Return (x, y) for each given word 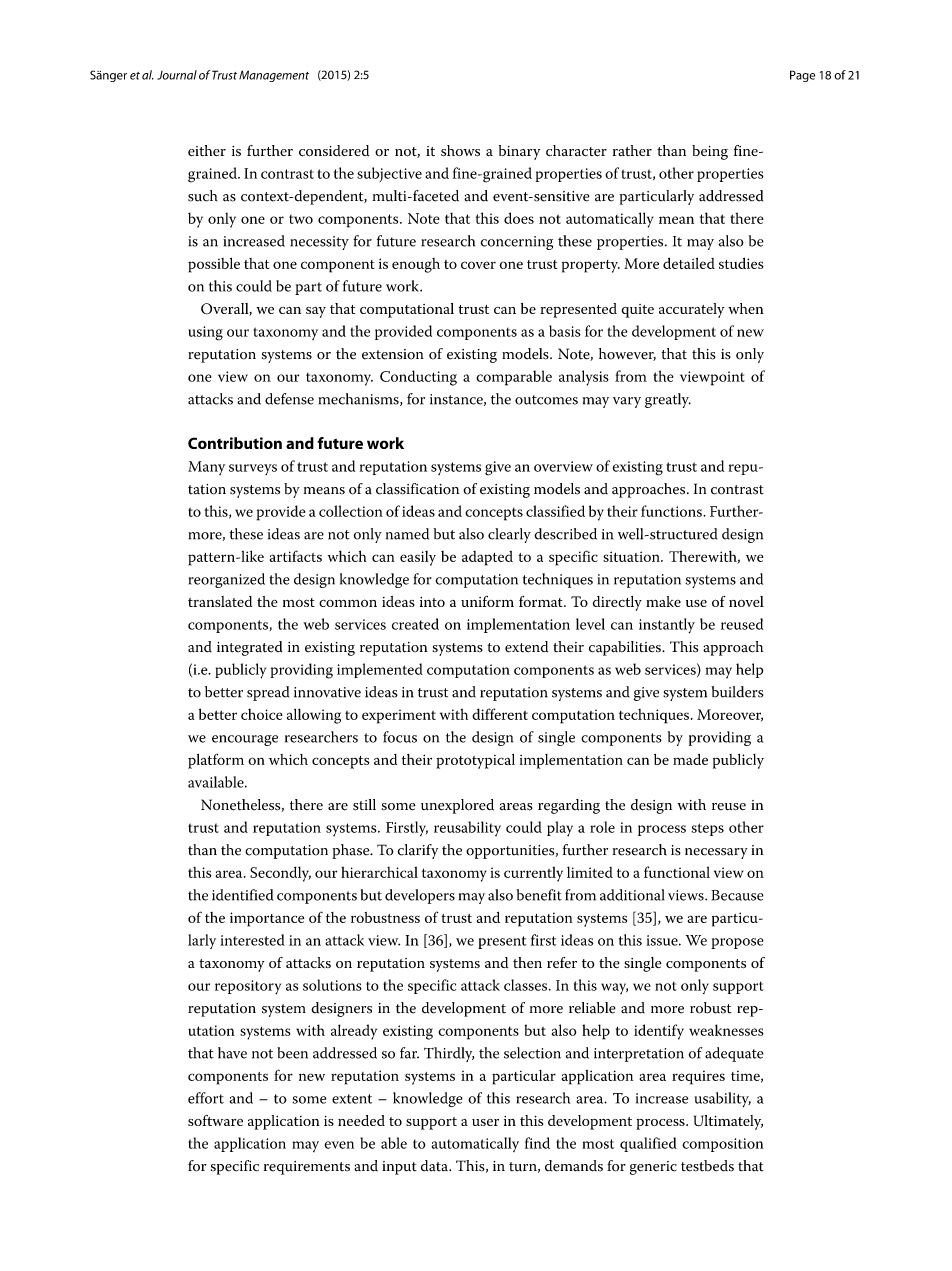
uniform (487, 601)
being (710, 152)
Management (274, 76)
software (215, 1120)
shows (460, 151)
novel (746, 601)
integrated (249, 648)
